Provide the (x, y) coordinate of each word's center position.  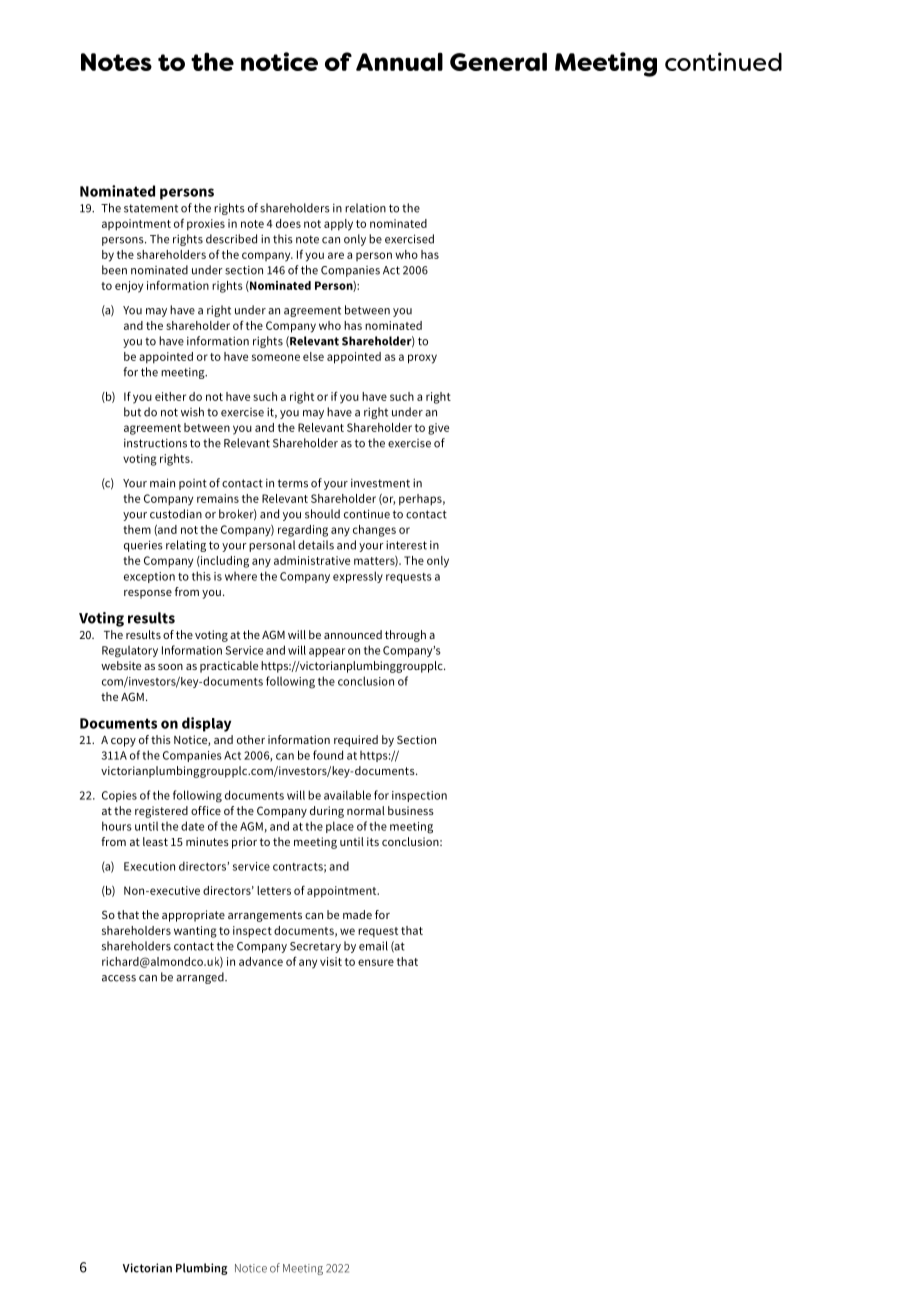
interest (406, 545)
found (328, 755)
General (498, 61)
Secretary (315, 947)
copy (123, 742)
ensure (376, 962)
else (313, 356)
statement (151, 208)
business (411, 810)
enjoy (129, 287)
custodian (176, 514)
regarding (303, 531)
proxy (422, 359)
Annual (399, 61)
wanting (195, 932)
